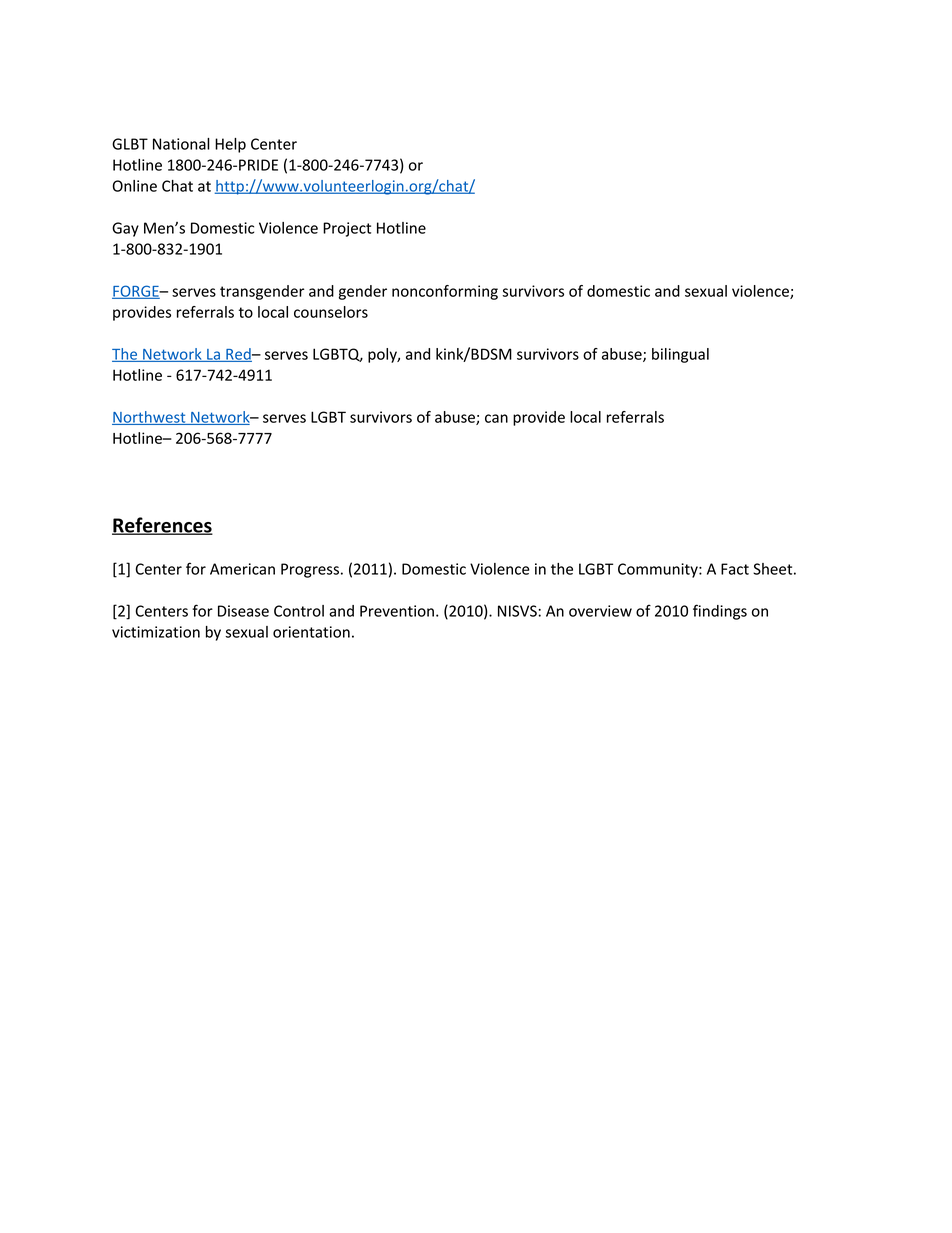 The image size is (952, 1233). I want to click on overview, so click(600, 611).
